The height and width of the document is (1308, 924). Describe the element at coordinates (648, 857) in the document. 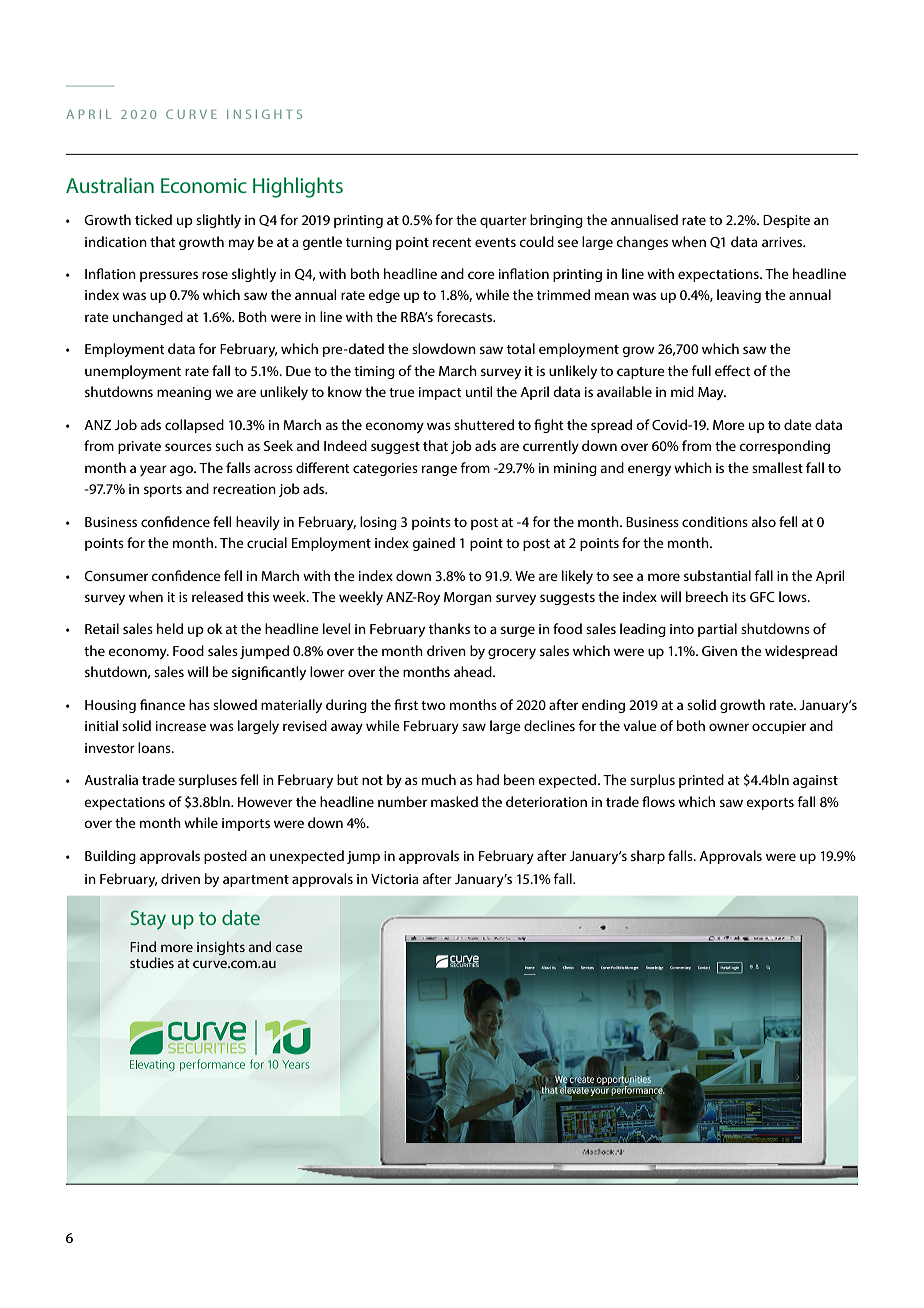

I see `sharp` at that location.
